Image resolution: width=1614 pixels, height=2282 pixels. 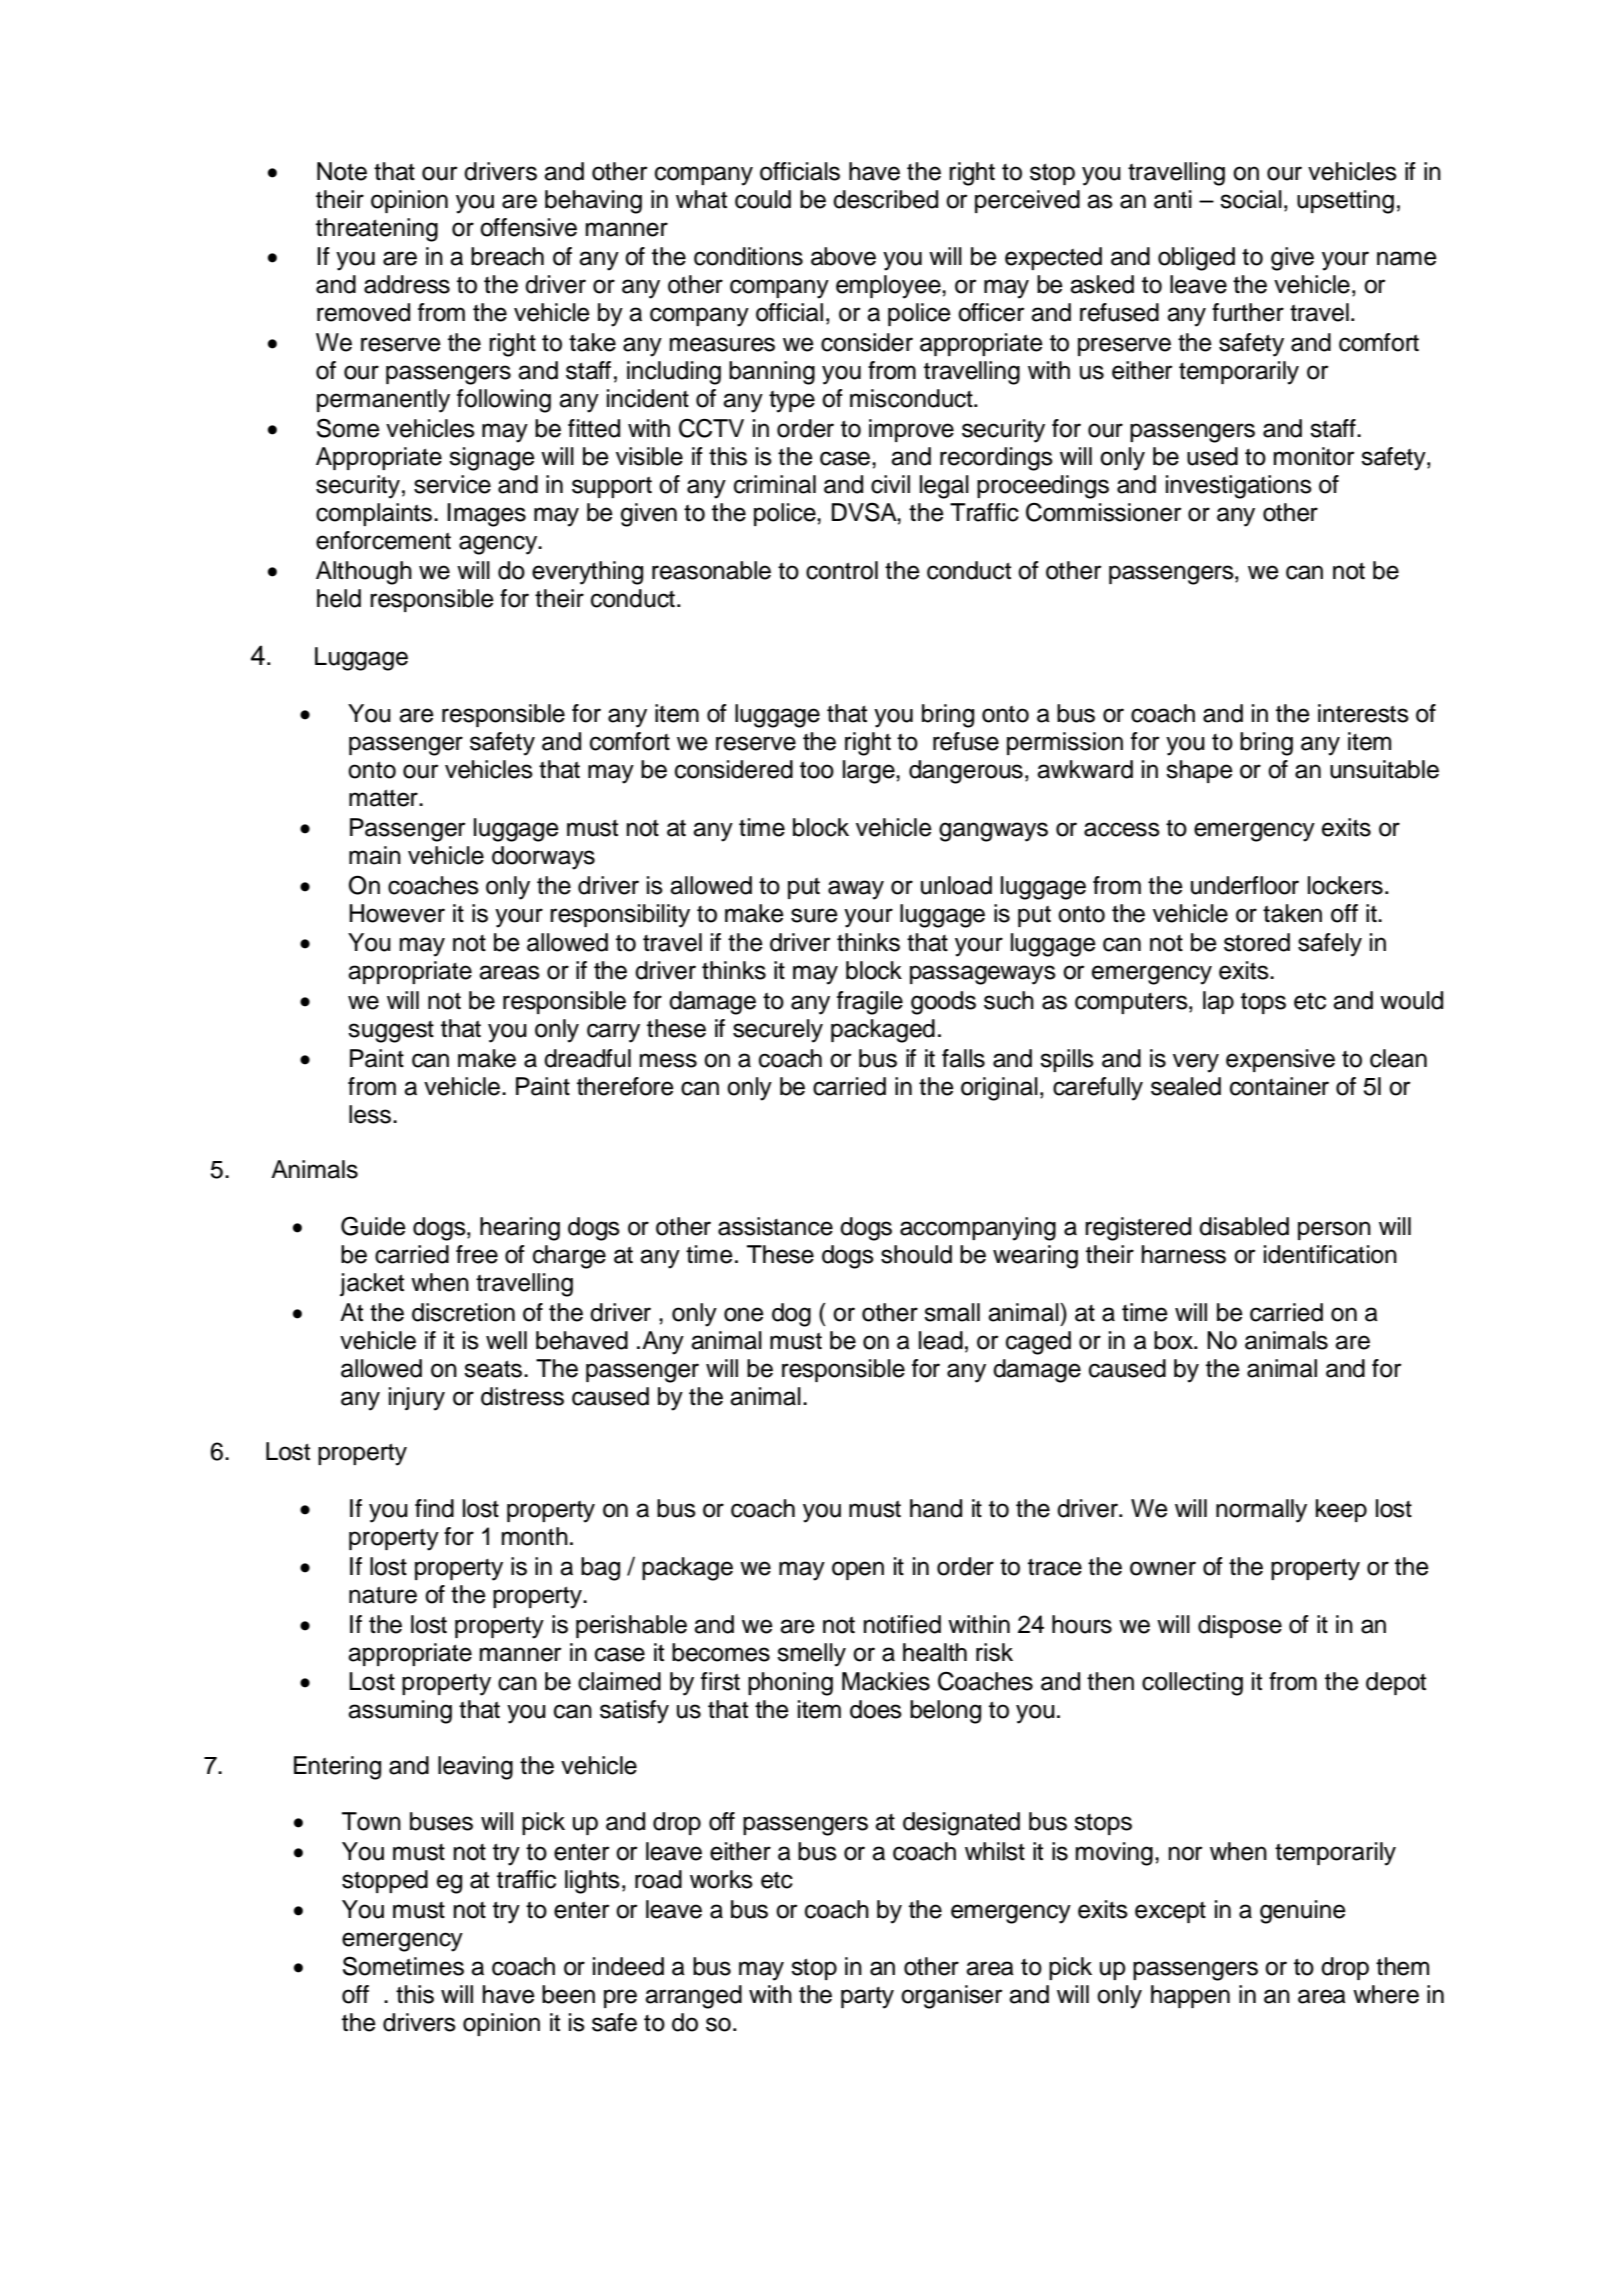 I want to click on interests, so click(x=1363, y=713).
